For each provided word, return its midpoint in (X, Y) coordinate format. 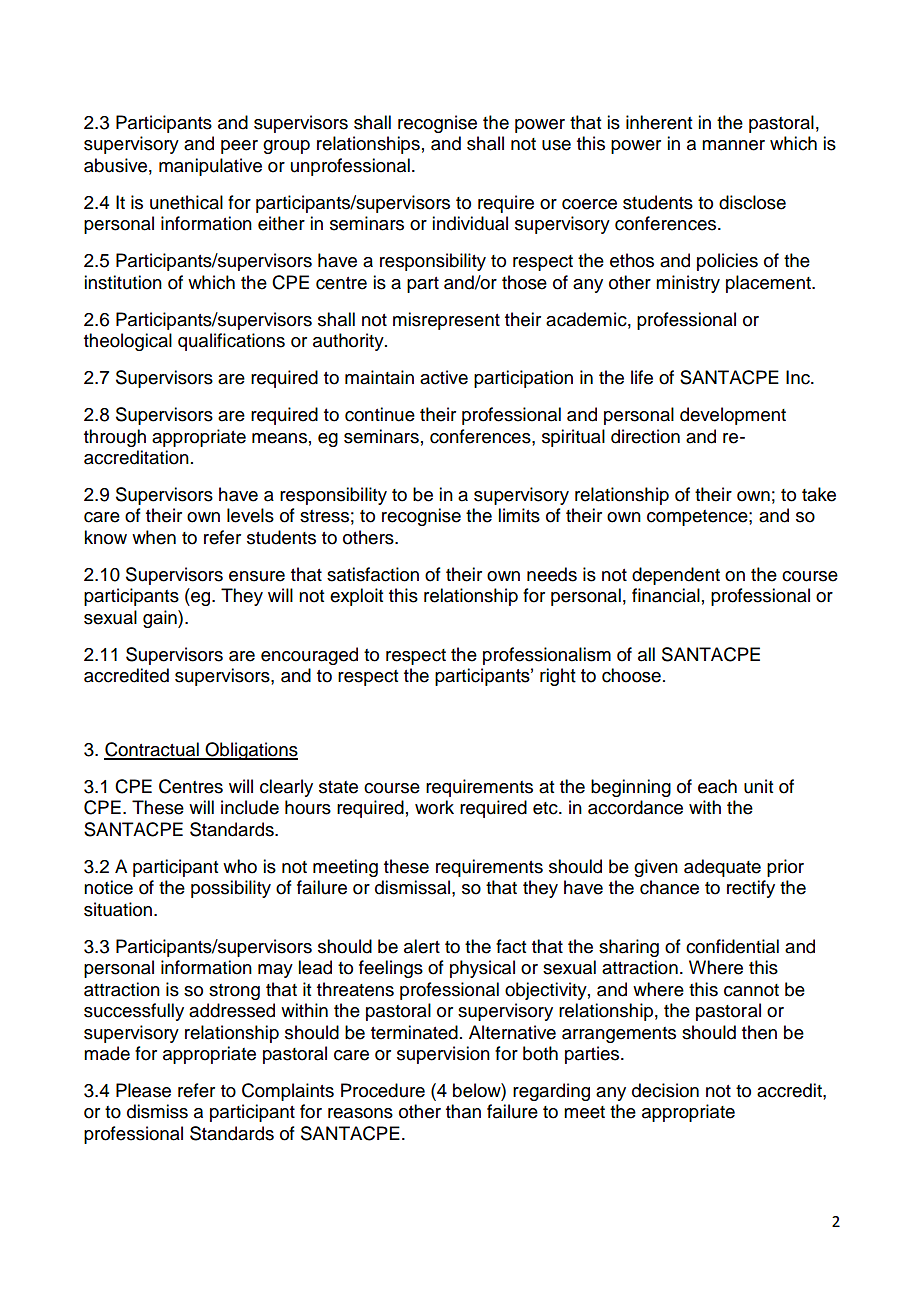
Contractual (152, 750)
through (115, 438)
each (717, 786)
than (463, 1111)
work (434, 807)
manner (733, 145)
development (733, 416)
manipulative (210, 167)
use (556, 145)
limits (519, 515)
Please (143, 1090)
